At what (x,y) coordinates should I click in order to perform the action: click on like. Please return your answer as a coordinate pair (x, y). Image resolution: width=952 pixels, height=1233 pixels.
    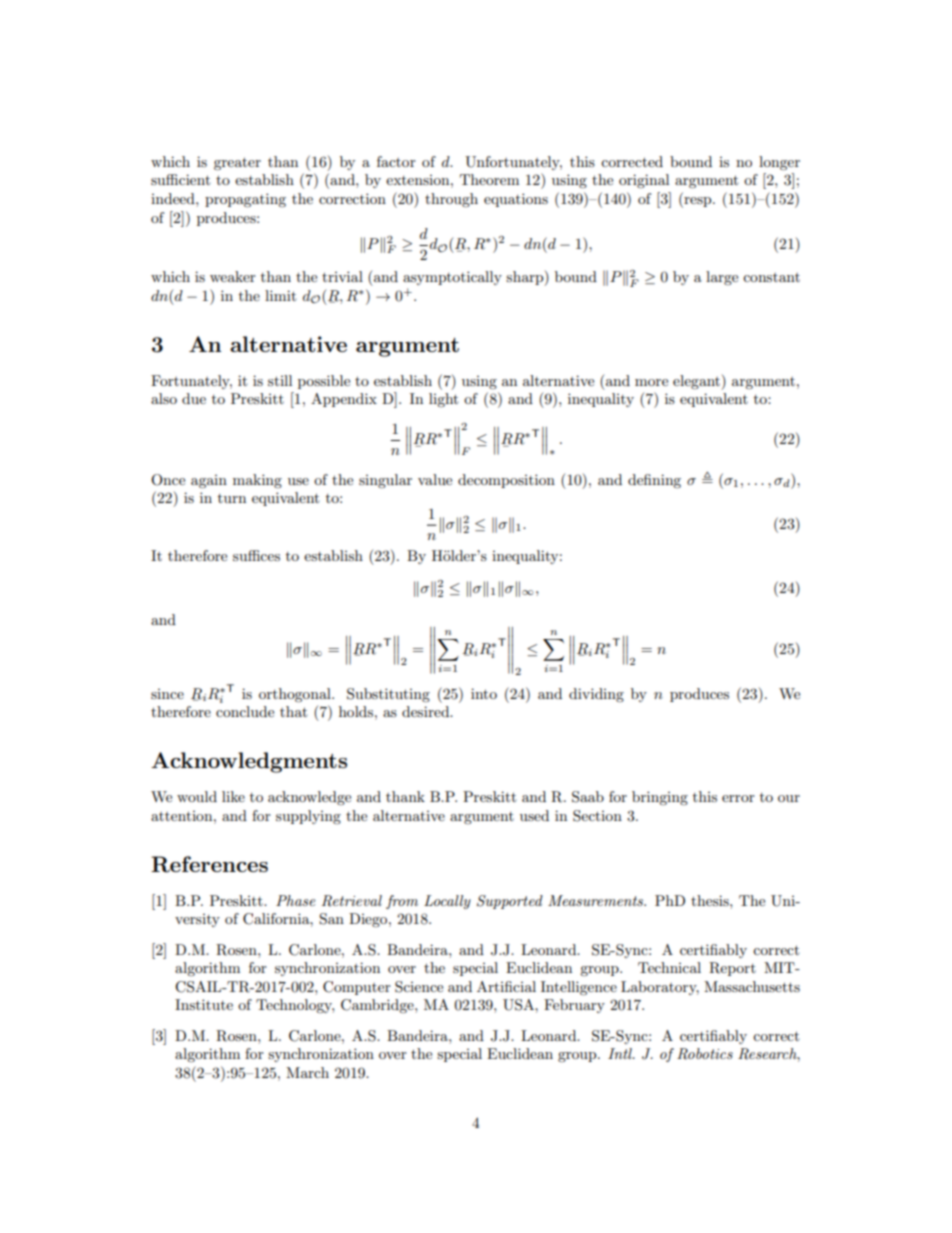
    Looking at the image, I should click on (233, 796).
